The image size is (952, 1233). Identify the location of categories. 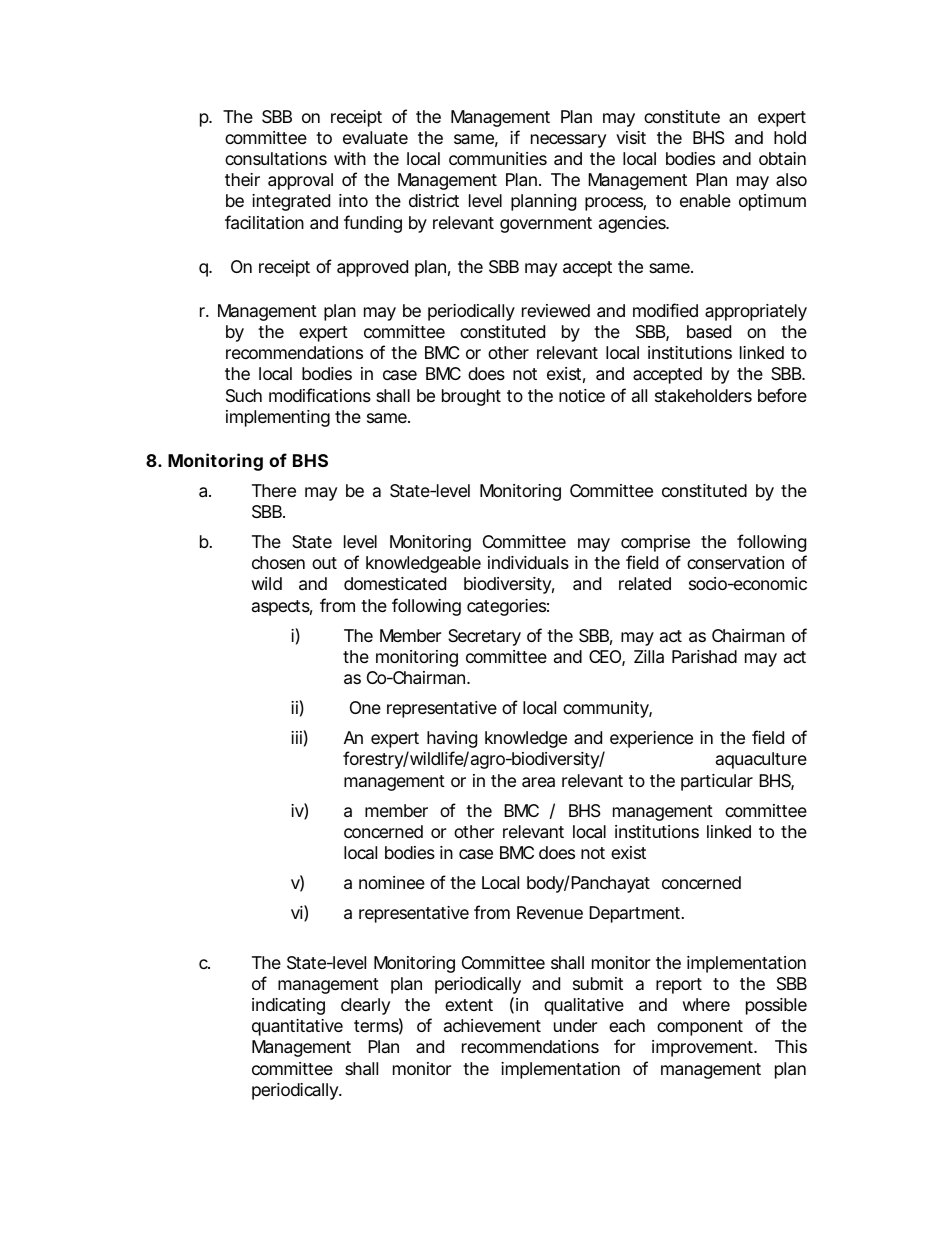
(506, 607).
